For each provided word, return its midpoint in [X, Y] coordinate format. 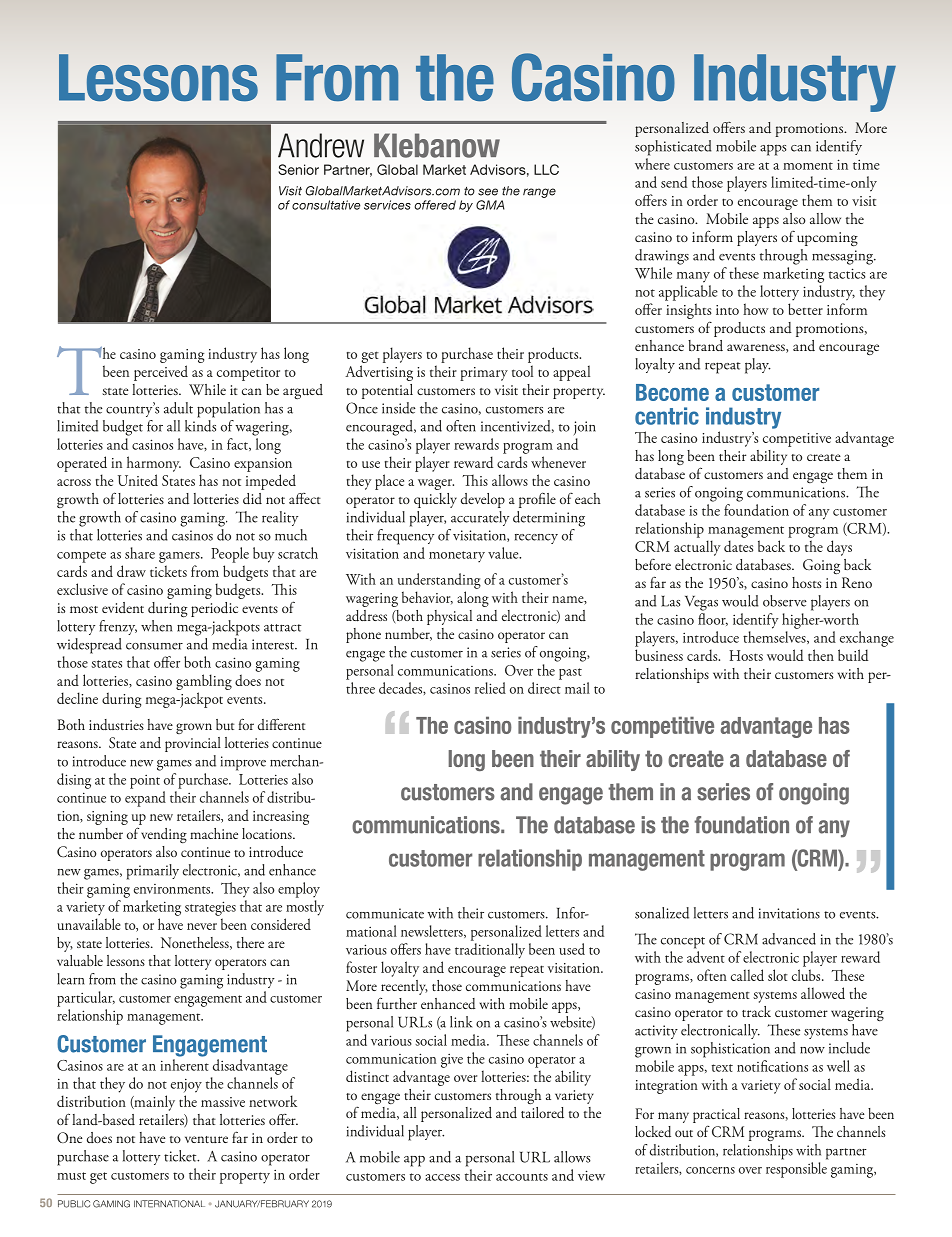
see [488, 192]
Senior [298, 169]
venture [206, 1139]
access [442, 1177]
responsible [796, 1170]
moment [808, 166]
